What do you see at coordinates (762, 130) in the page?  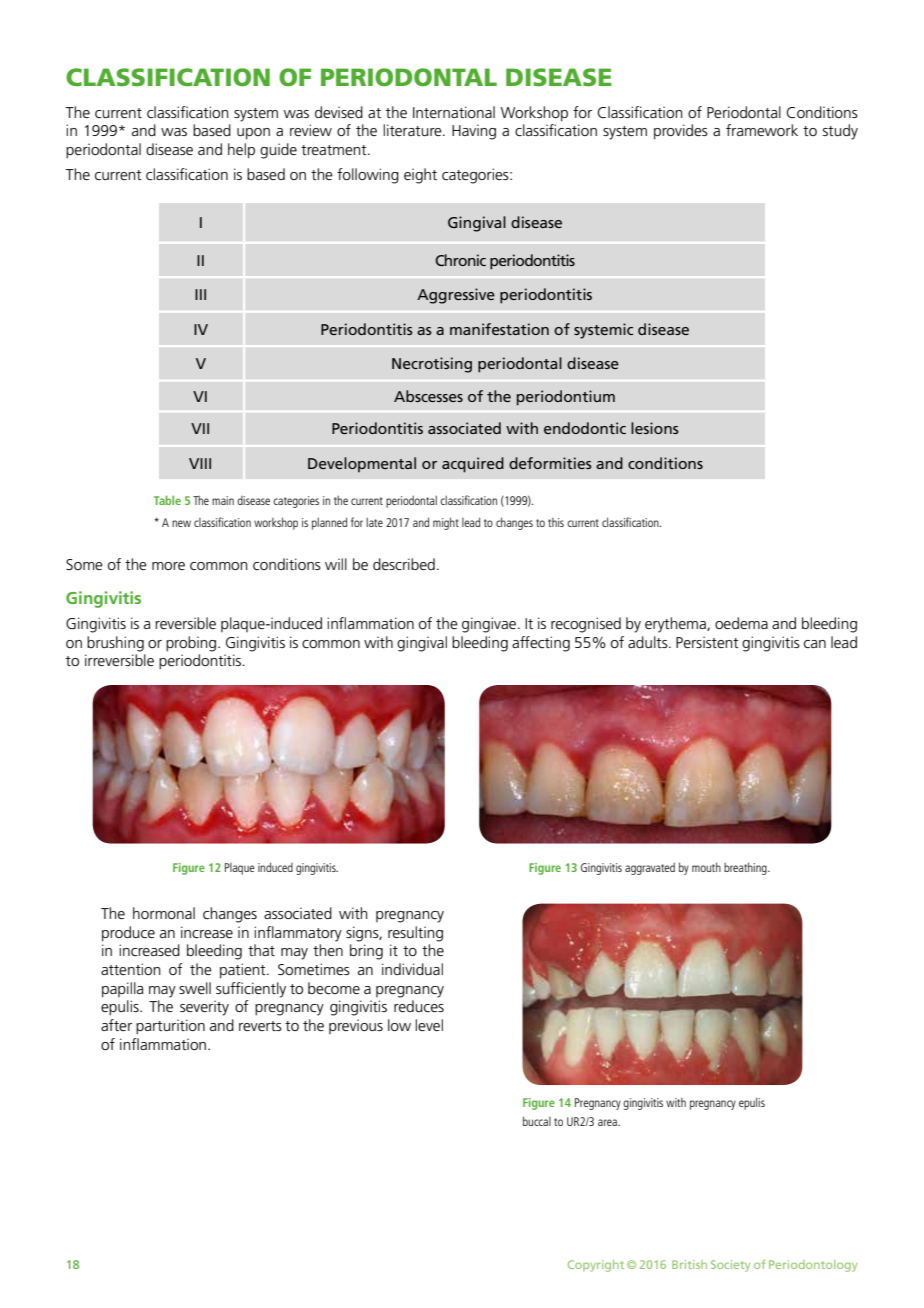 I see `framework` at bounding box center [762, 130].
